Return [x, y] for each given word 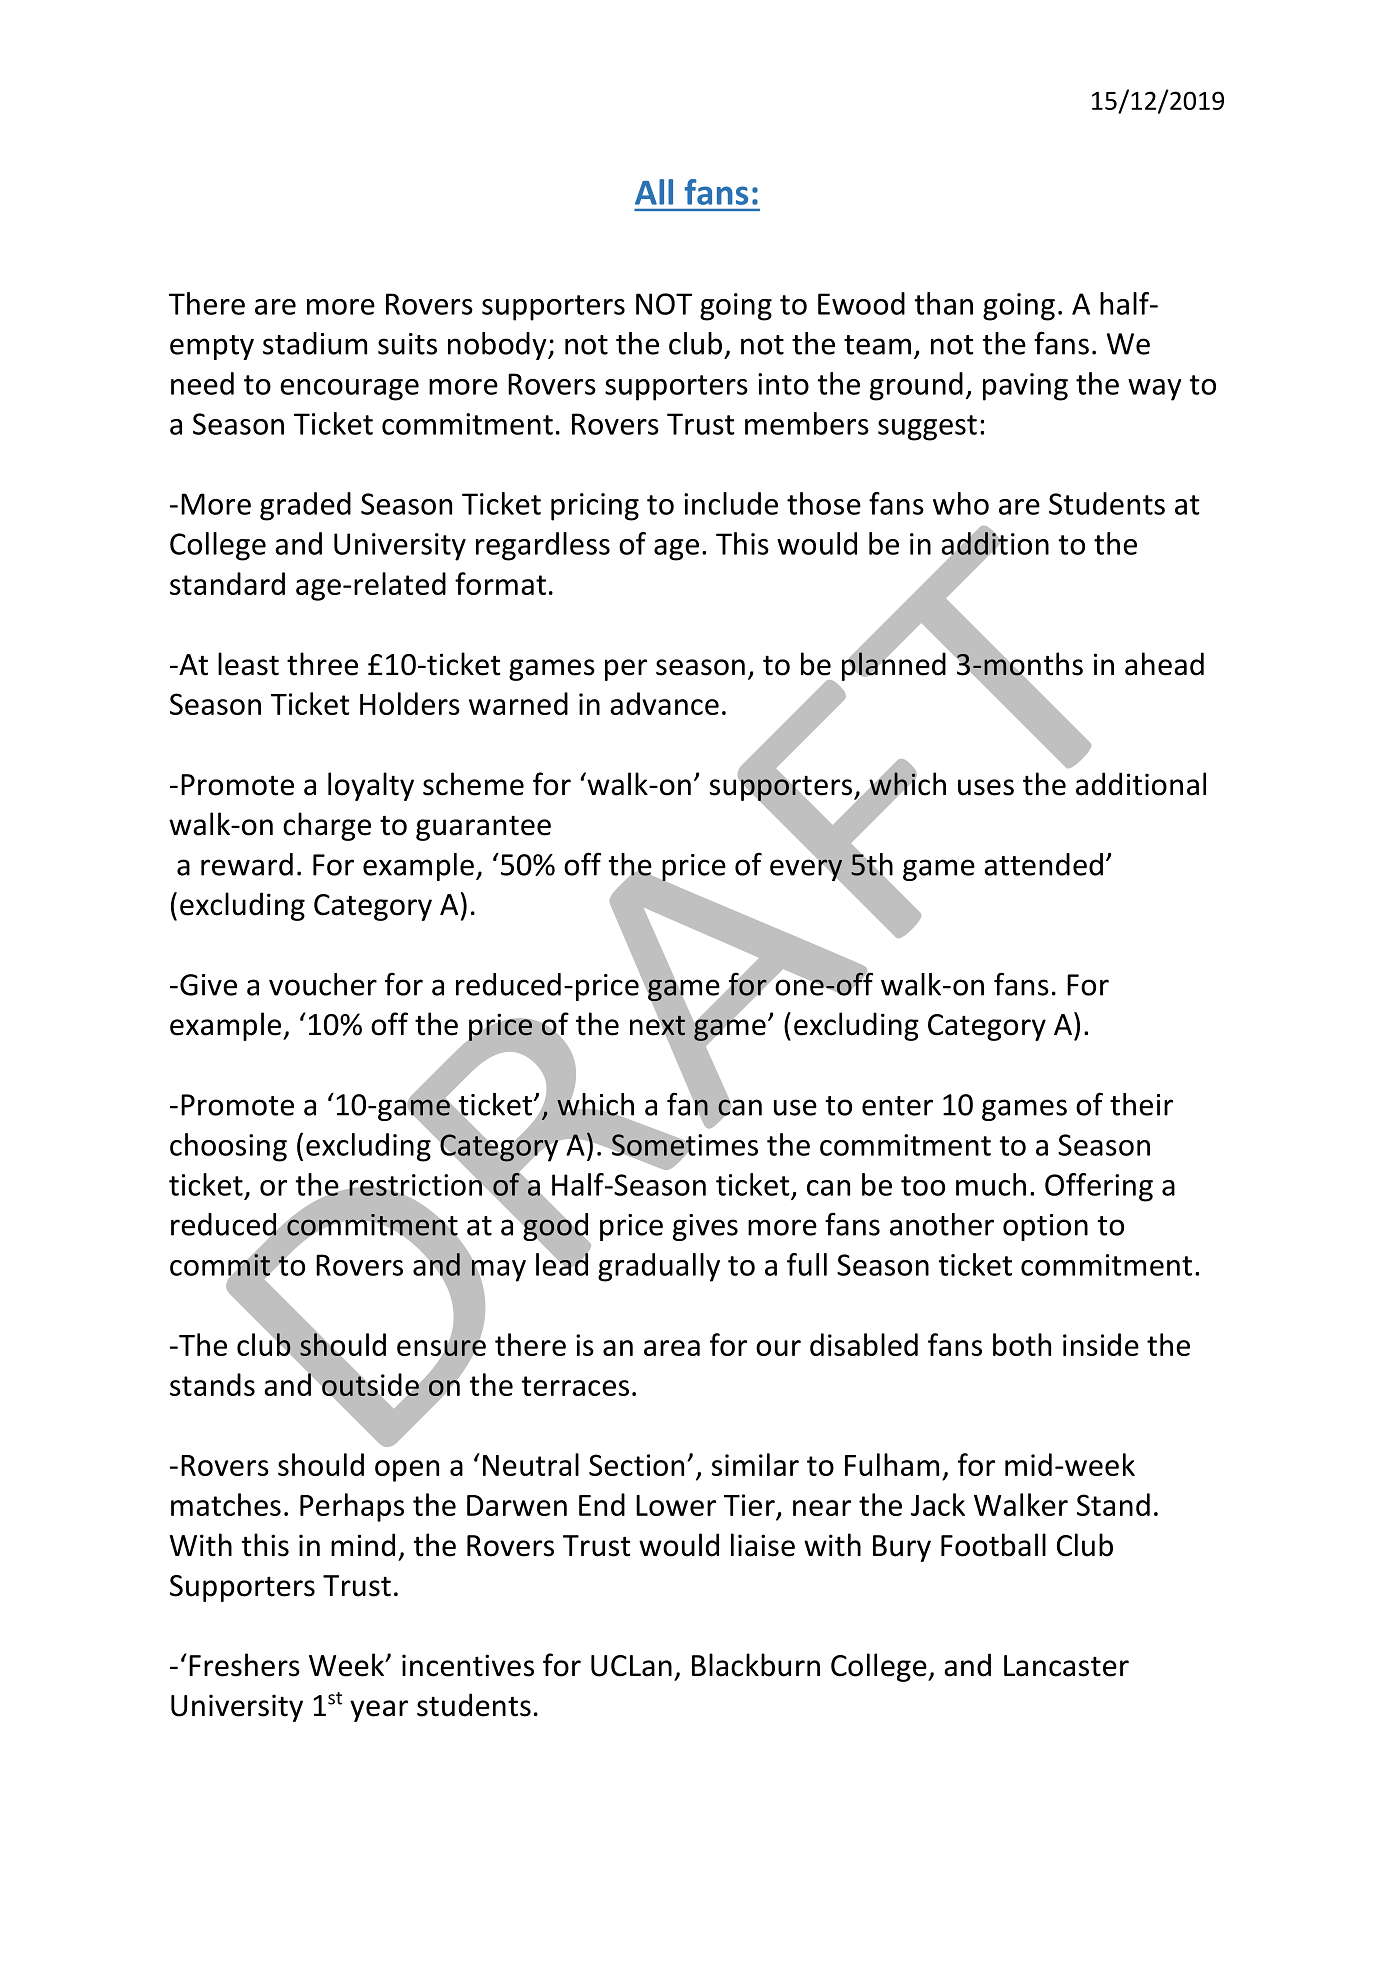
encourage [349, 390]
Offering [1099, 1187]
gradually [659, 1267]
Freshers [244, 1665]
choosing [228, 1147]
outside [370, 1384]
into [783, 384]
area [672, 1348]
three [322, 664]
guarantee [483, 828]
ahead [1164, 664]
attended [1043, 864]
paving [1025, 387]
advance [664, 703]
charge [327, 826]
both [1022, 1344]
